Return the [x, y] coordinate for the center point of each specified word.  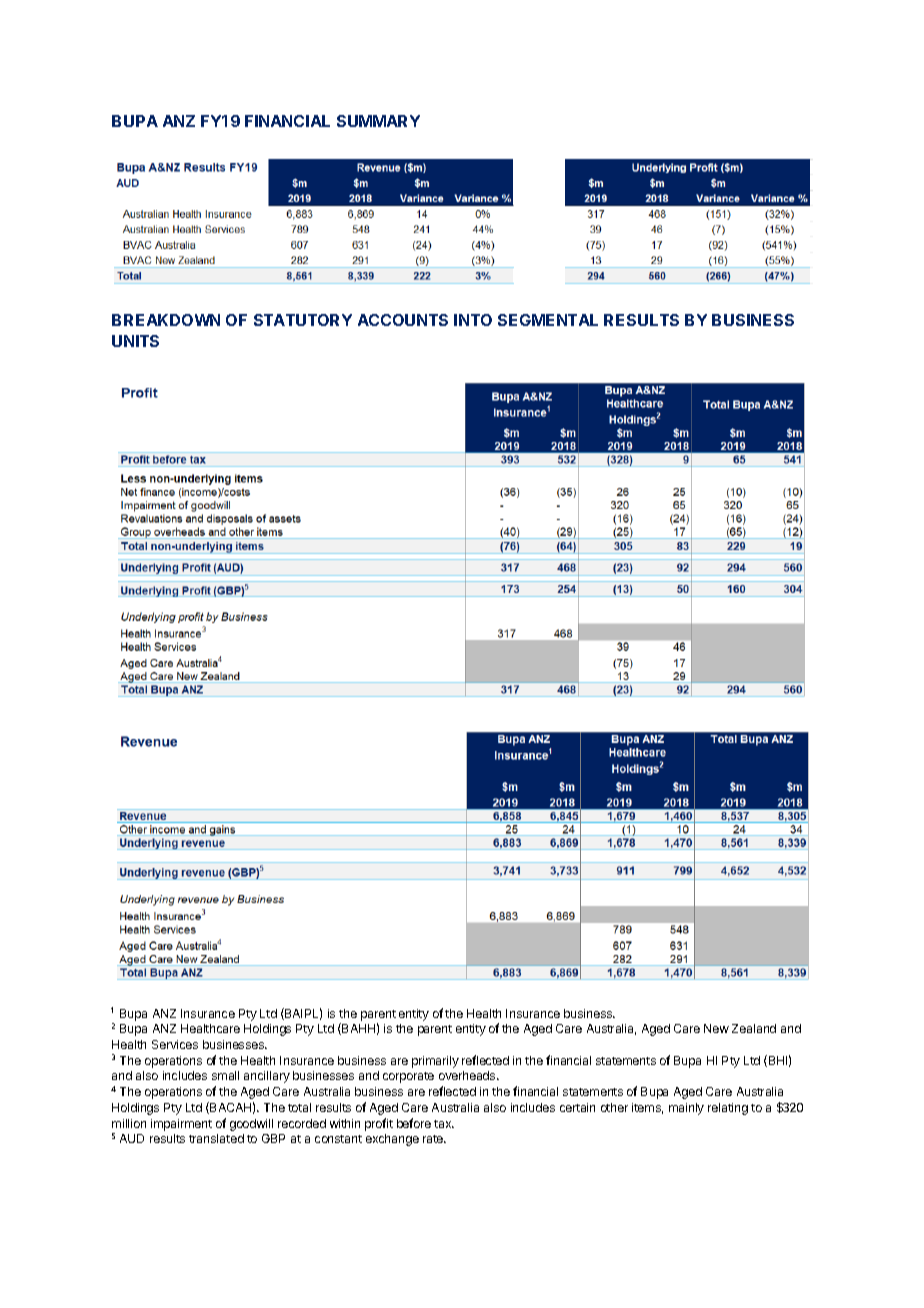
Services [175, 1044]
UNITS [135, 341]
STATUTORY [303, 320]
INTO [473, 320]
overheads [468, 1075]
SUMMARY [378, 121]
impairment [181, 1125]
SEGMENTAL [548, 320]
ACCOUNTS [403, 320]
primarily [435, 1062]
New [716, 1028]
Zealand [754, 1028]
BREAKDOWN [166, 320]
